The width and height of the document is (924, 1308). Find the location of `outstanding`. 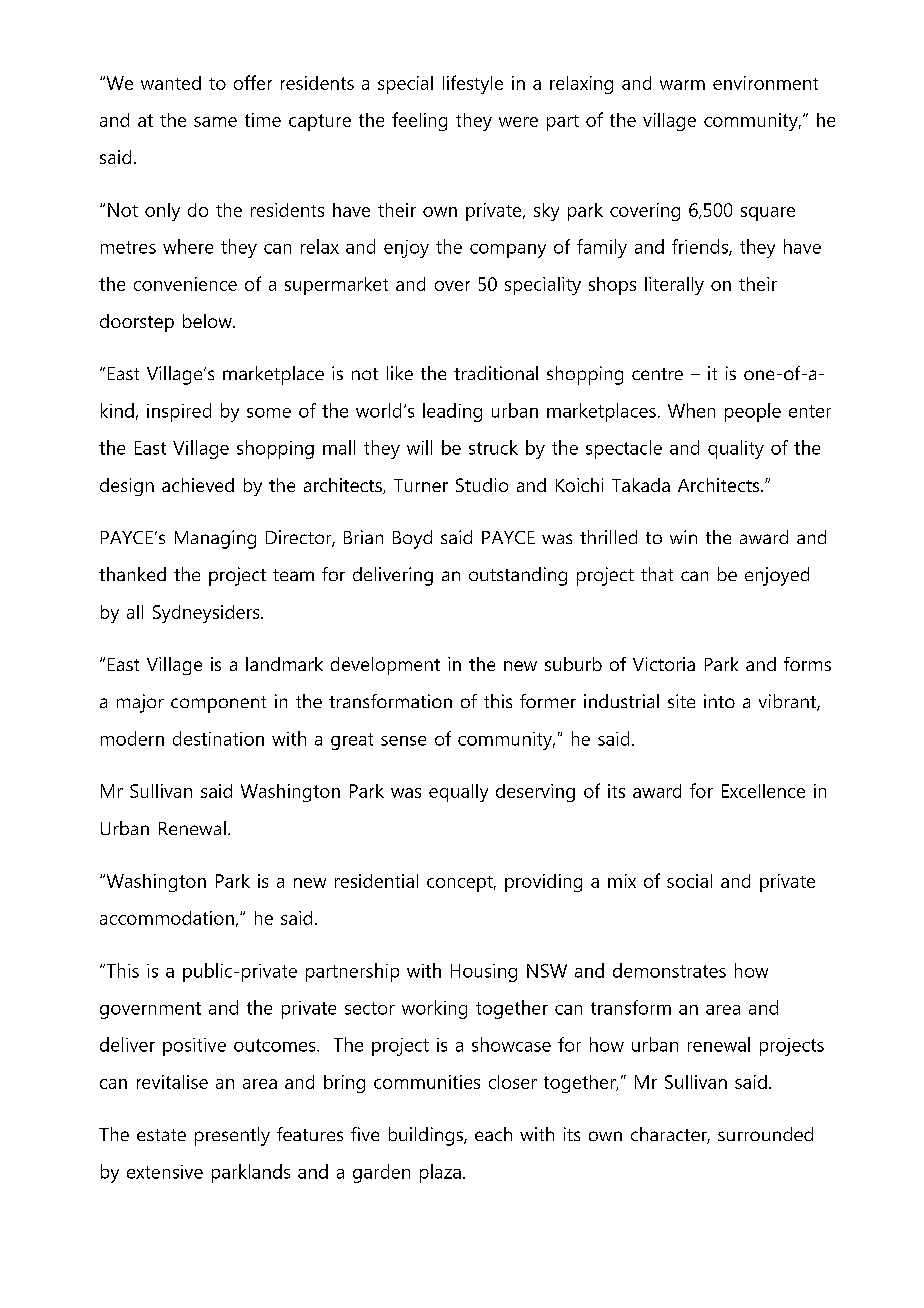

outstanding is located at coordinates (518, 576).
